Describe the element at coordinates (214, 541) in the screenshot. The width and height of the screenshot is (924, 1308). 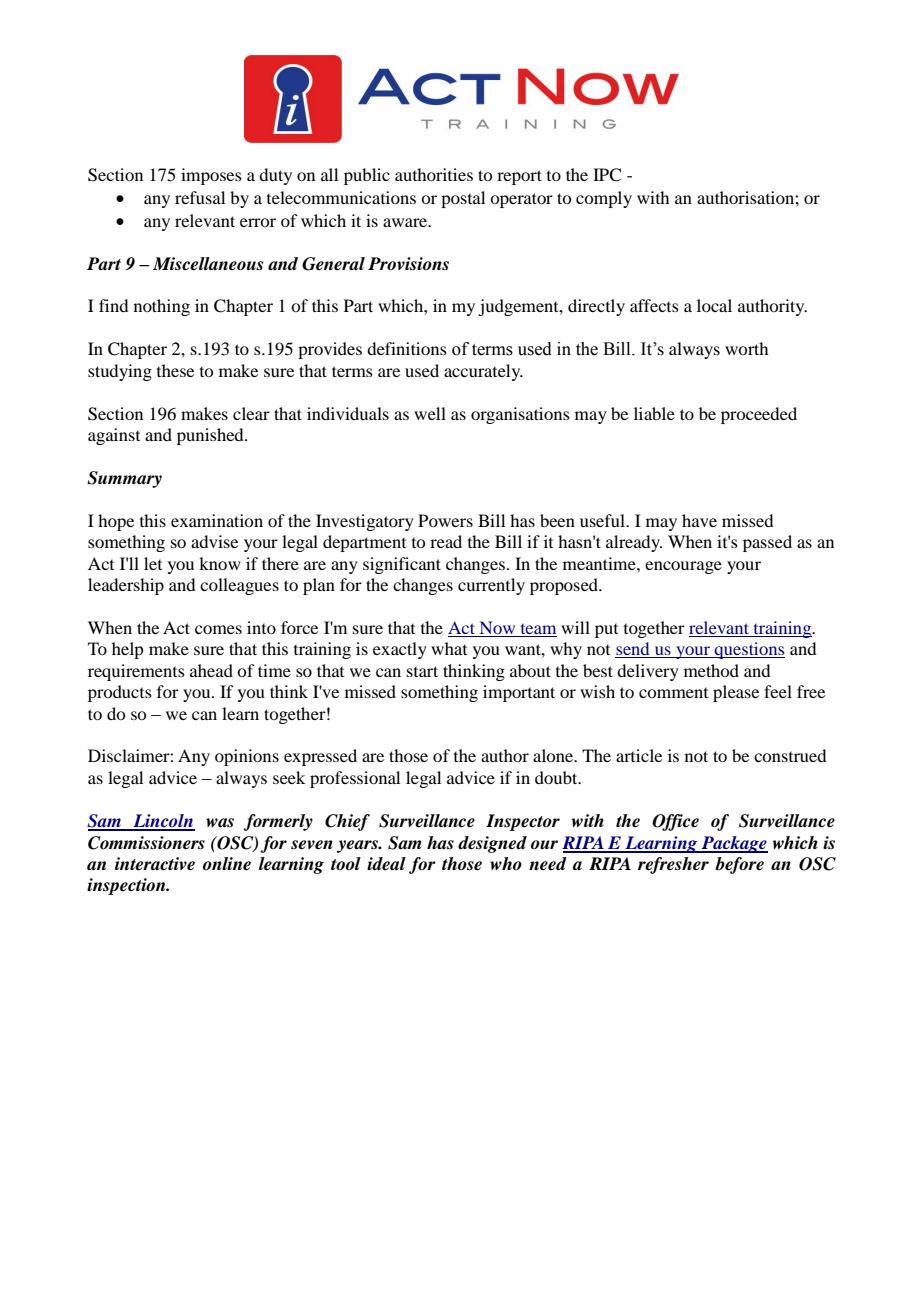
I see `advise` at that location.
